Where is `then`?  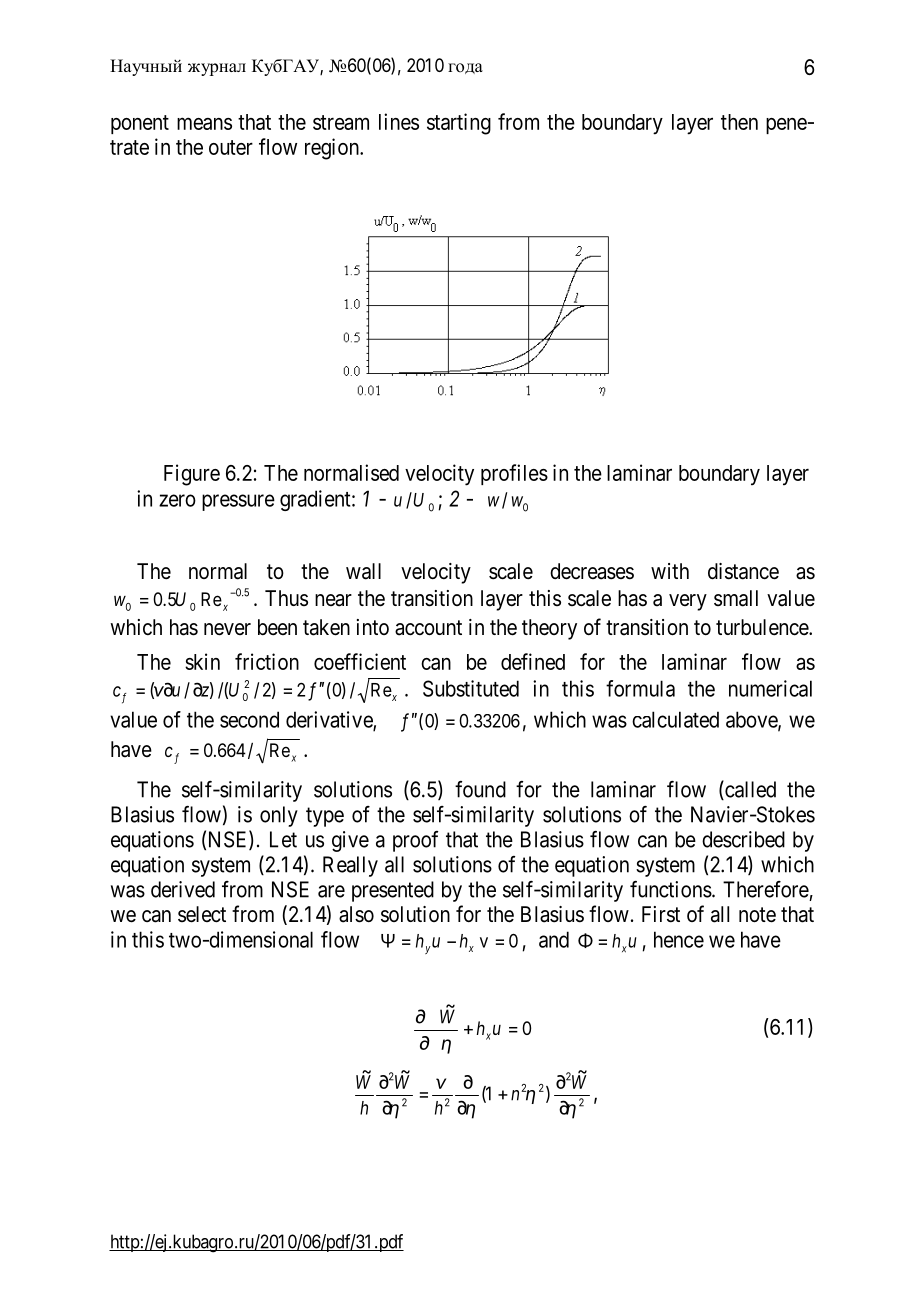 then is located at coordinates (739, 122).
